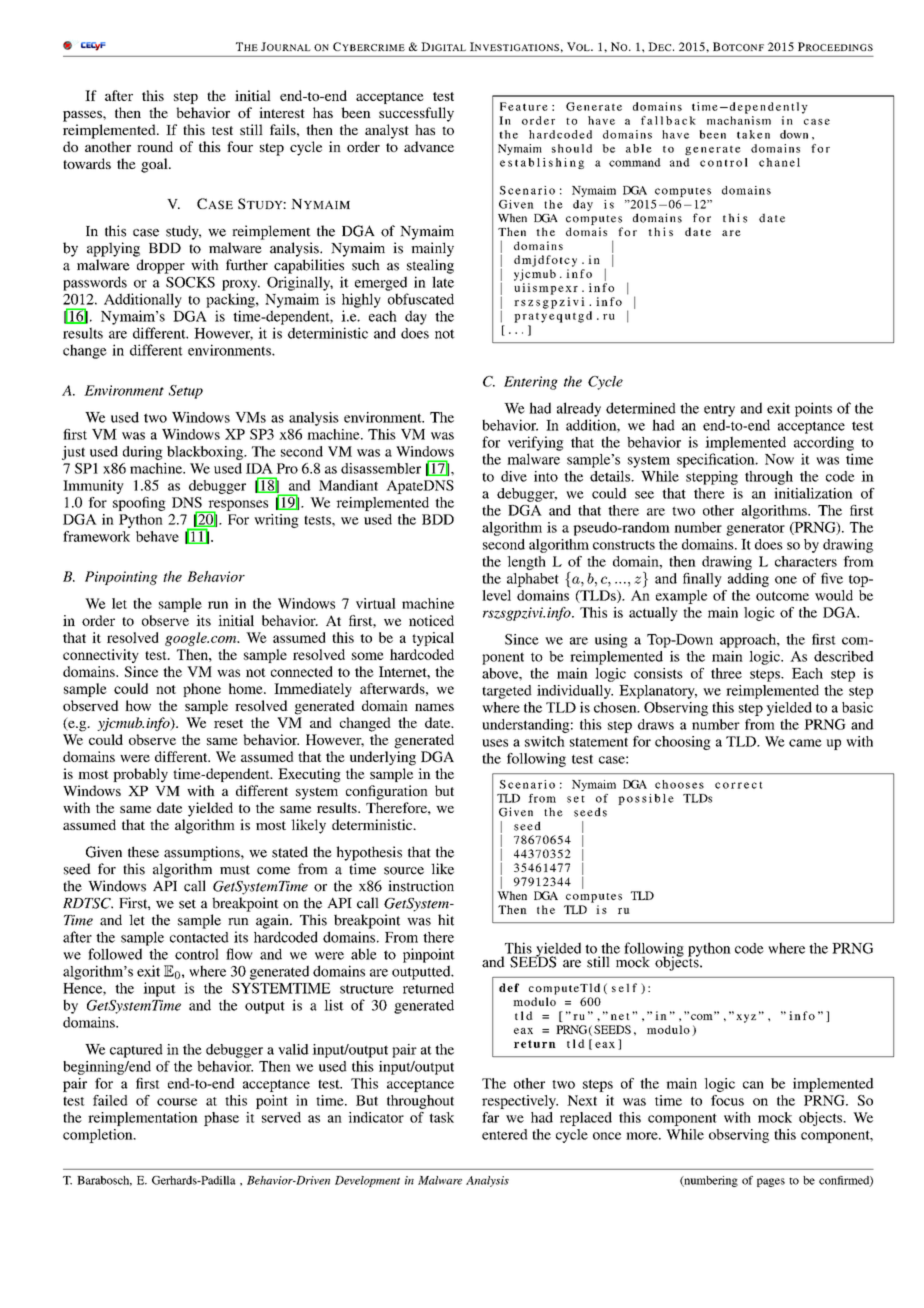 The width and height of the screenshot is (924, 1308). What do you see at coordinates (433, 639) in the screenshot?
I see `typical` at bounding box center [433, 639].
